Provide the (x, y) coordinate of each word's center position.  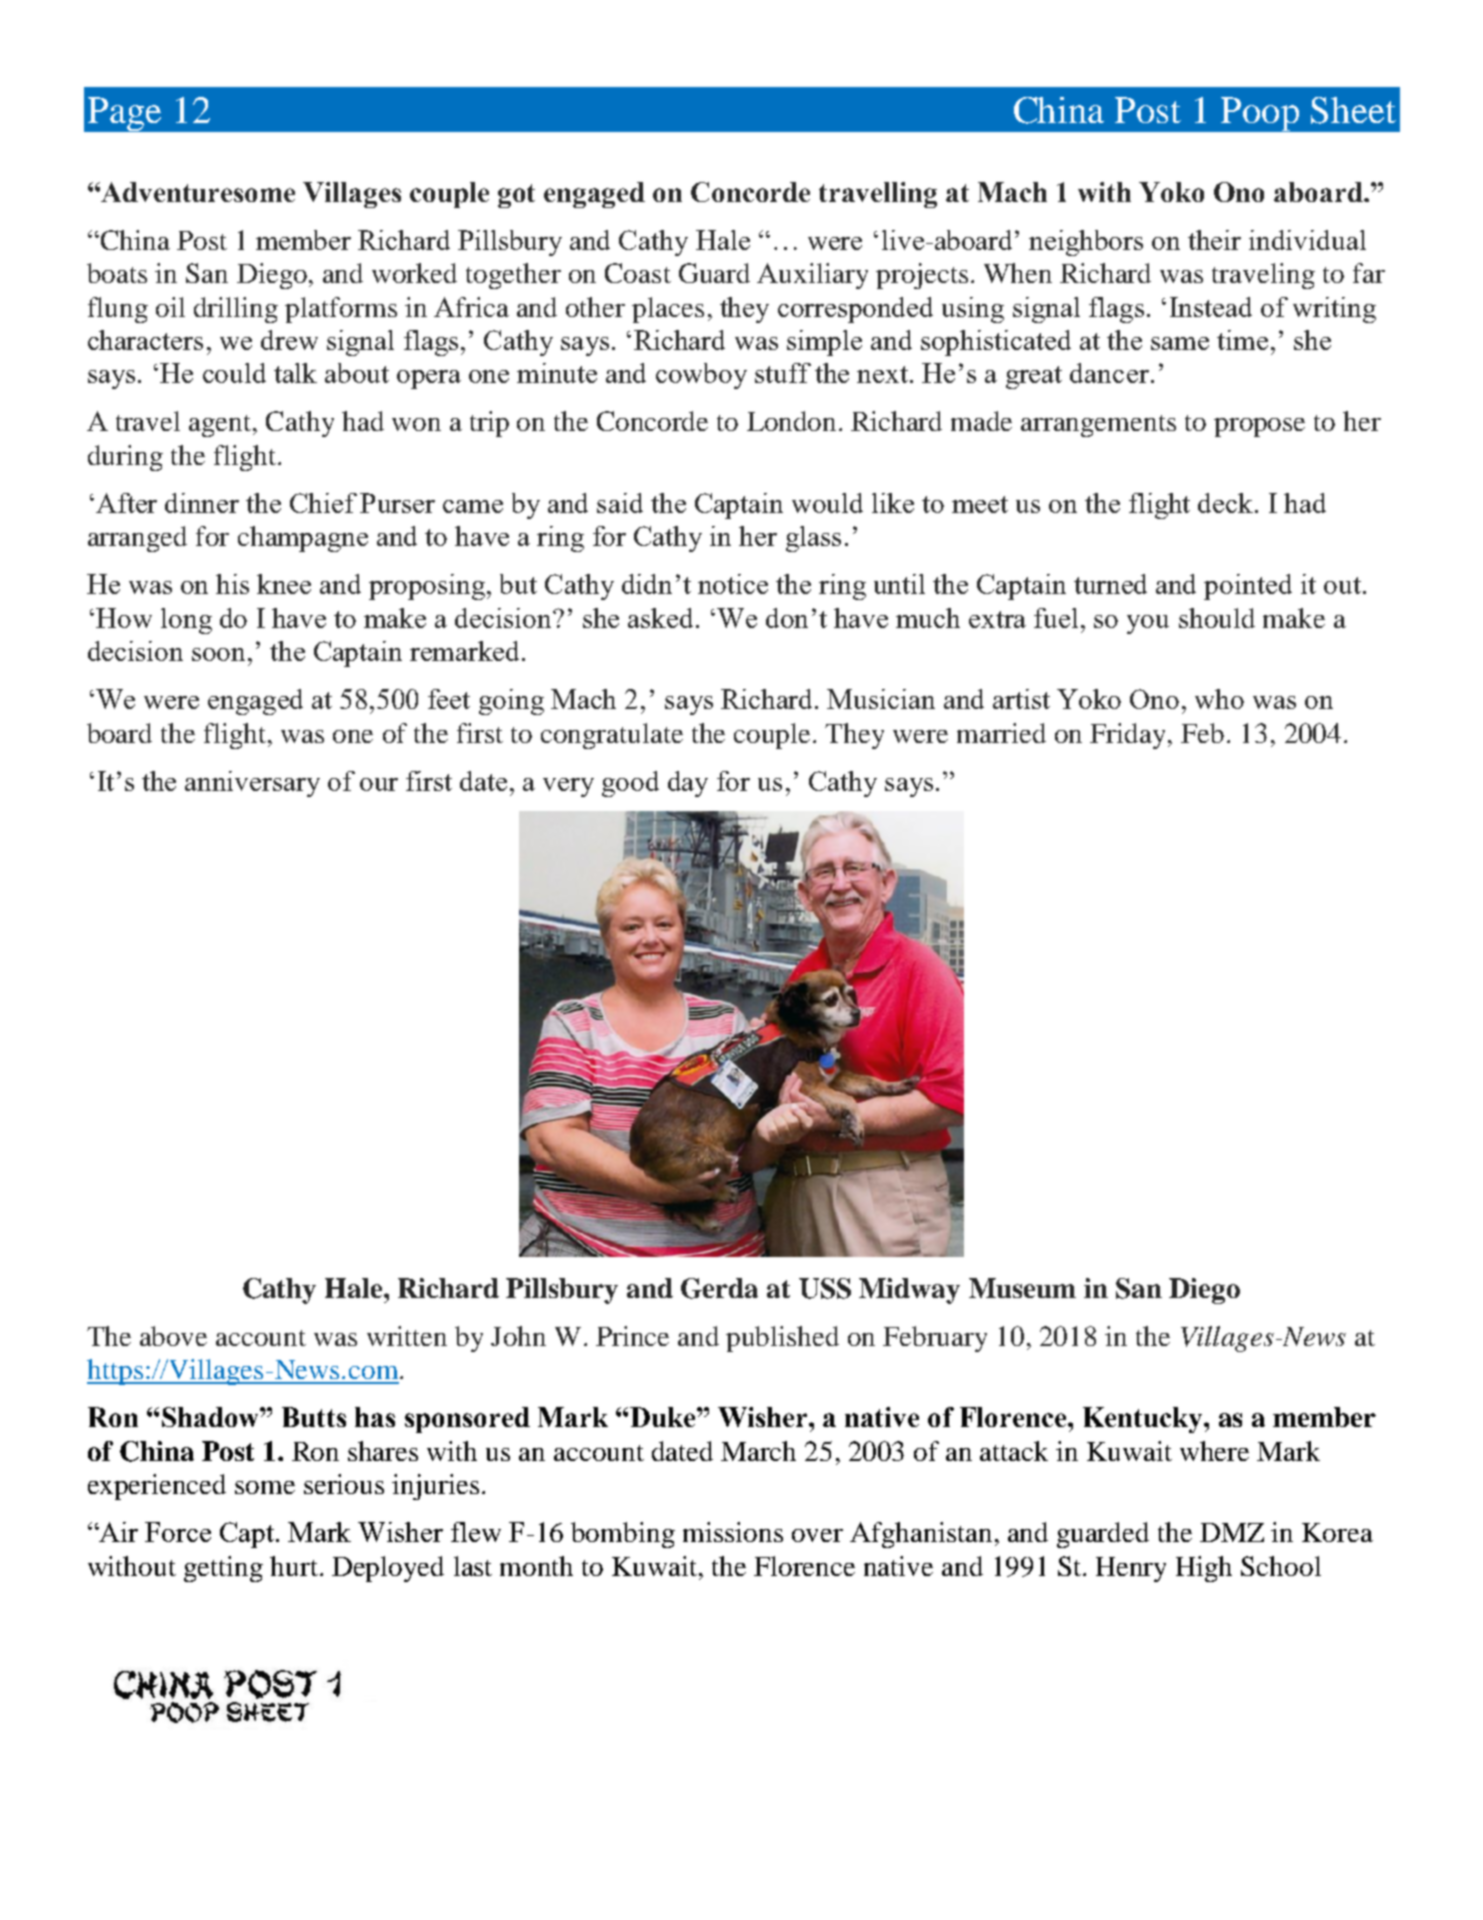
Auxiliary (812, 276)
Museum (1022, 1288)
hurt (295, 1566)
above (173, 1336)
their (1214, 240)
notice (733, 584)
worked (414, 273)
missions (733, 1532)
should (1217, 618)
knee (284, 584)
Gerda (719, 1288)
